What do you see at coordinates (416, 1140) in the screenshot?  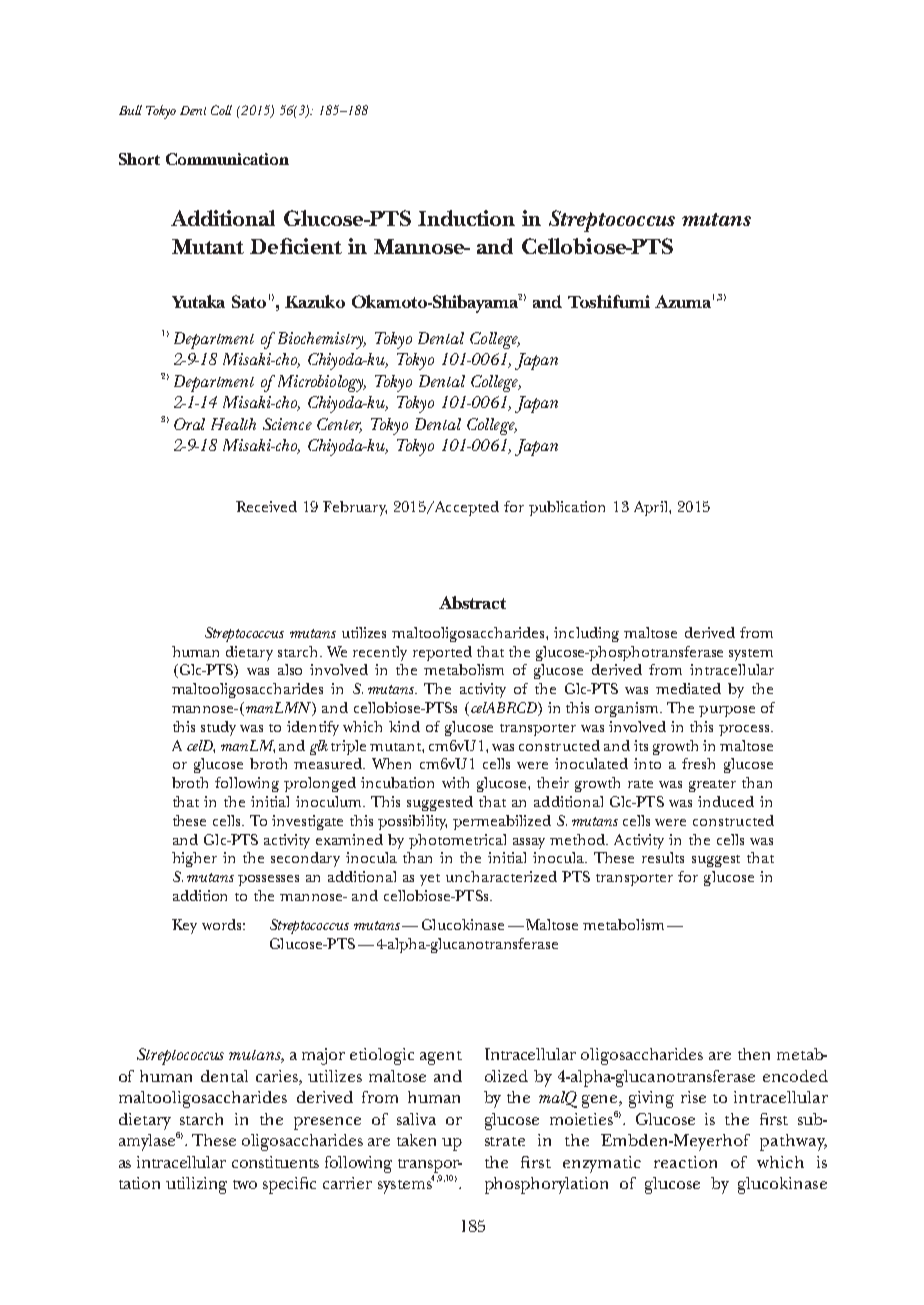 I see `taken` at bounding box center [416, 1140].
